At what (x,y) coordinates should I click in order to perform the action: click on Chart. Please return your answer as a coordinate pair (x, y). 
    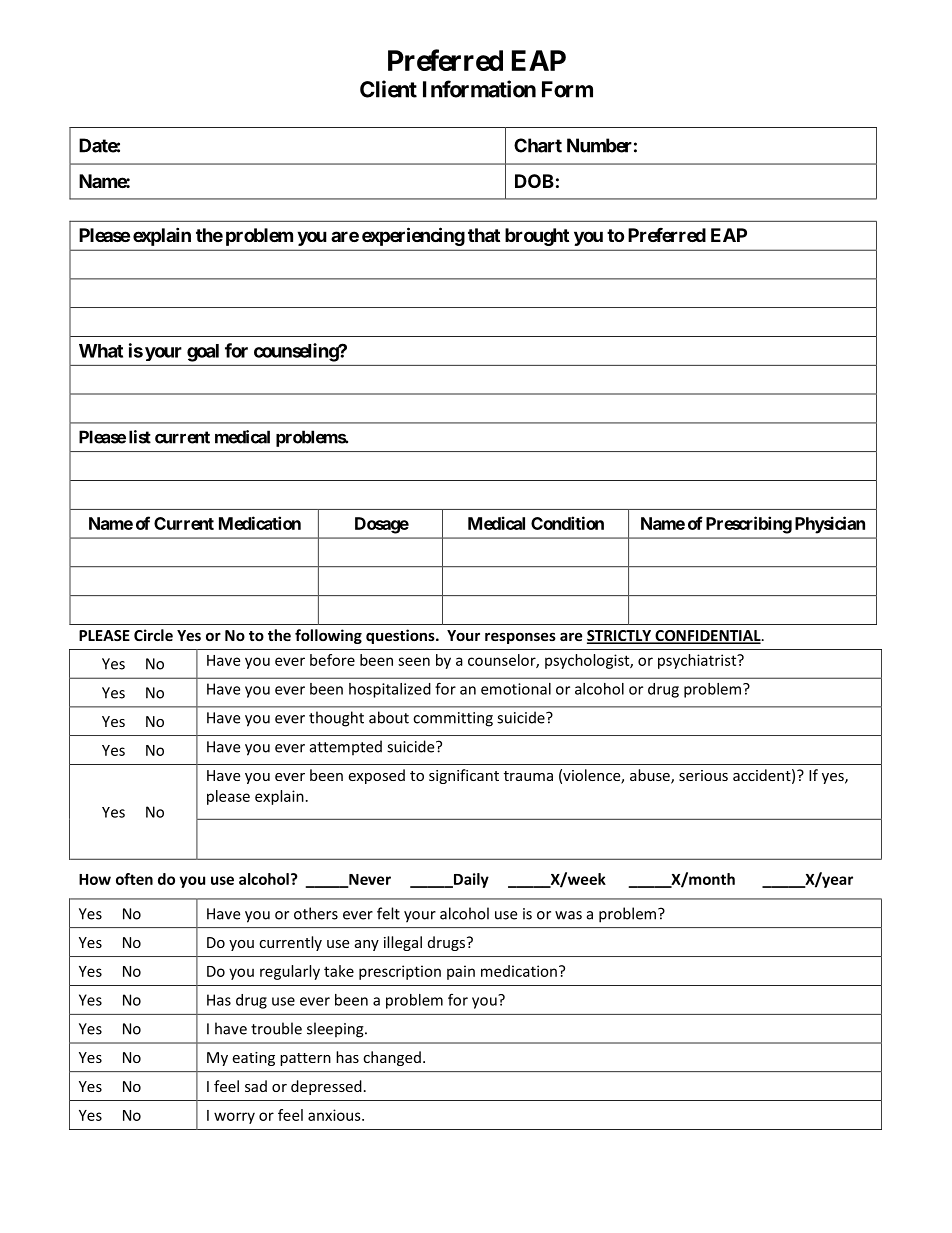
    Looking at the image, I should click on (538, 145).
